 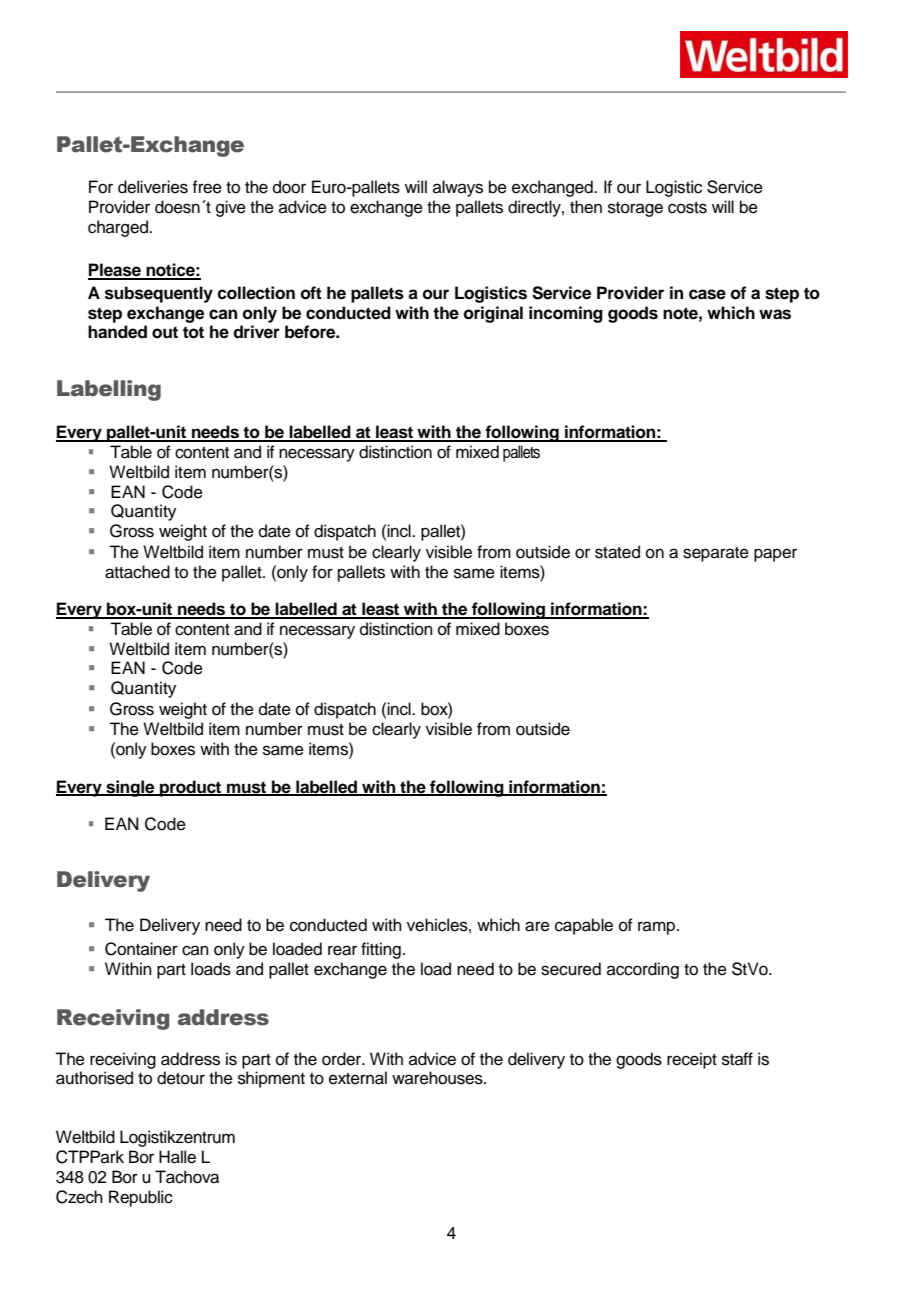 I want to click on Container, so click(x=141, y=949).
